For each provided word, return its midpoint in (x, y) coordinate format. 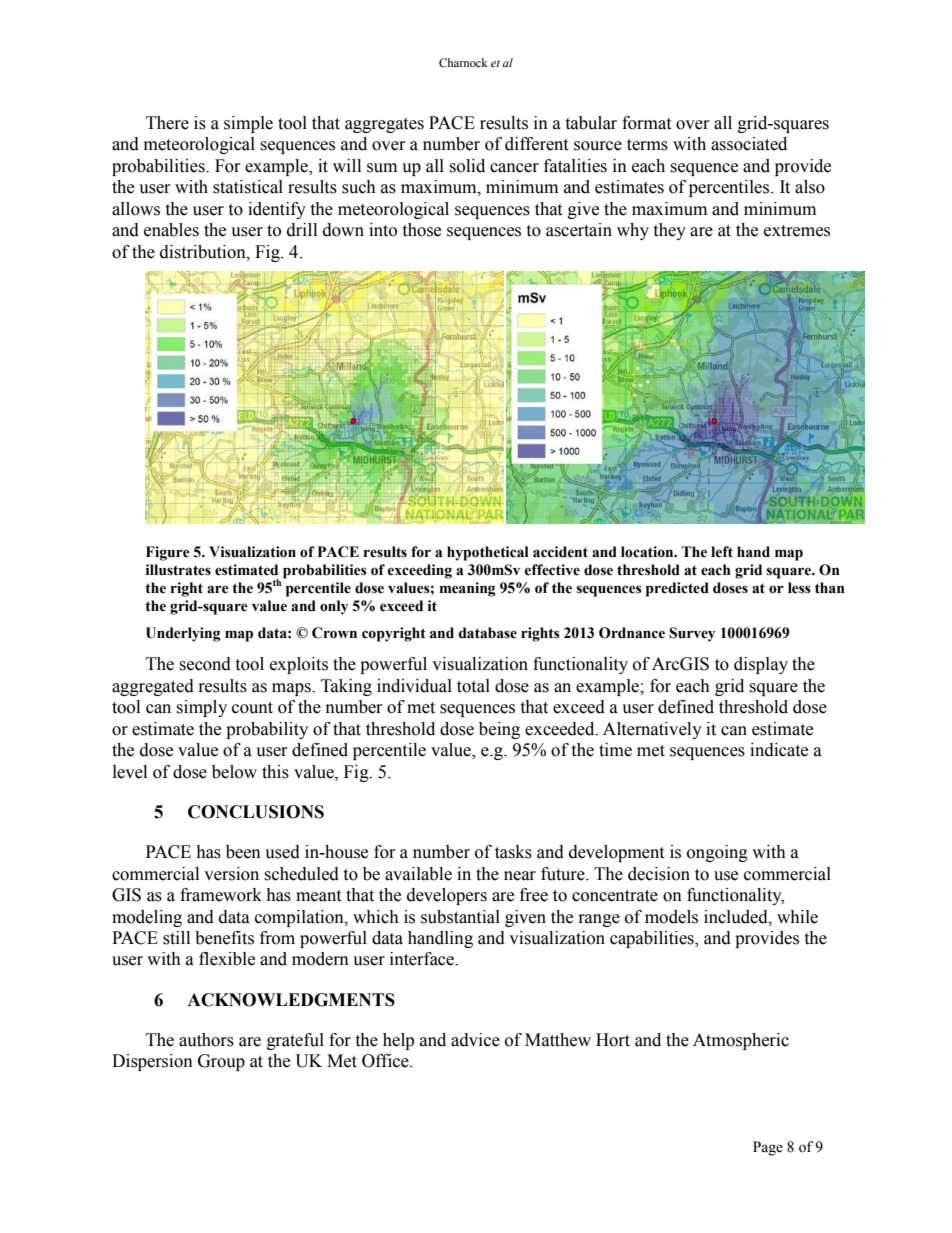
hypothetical (488, 553)
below (234, 772)
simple (248, 124)
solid (467, 166)
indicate (779, 750)
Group (221, 1062)
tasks (513, 852)
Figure (168, 553)
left (722, 552)
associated (749, 144)
